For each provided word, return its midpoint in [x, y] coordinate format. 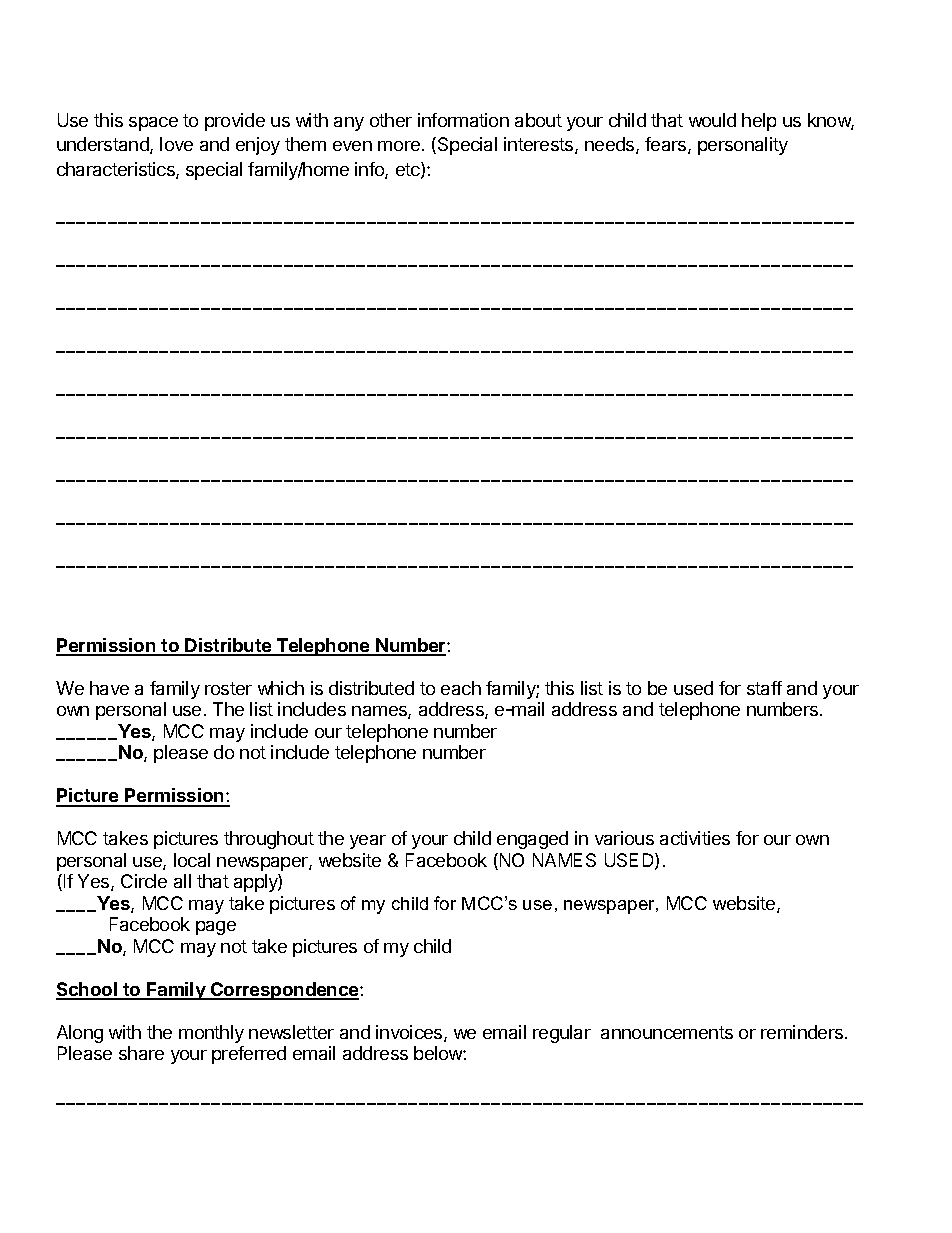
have [109, 688]
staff [764, 688]
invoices [410, 1033]
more [399, 146]
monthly [211, 1034]
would [712, 120]
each [461, 688]
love [176, 144]
